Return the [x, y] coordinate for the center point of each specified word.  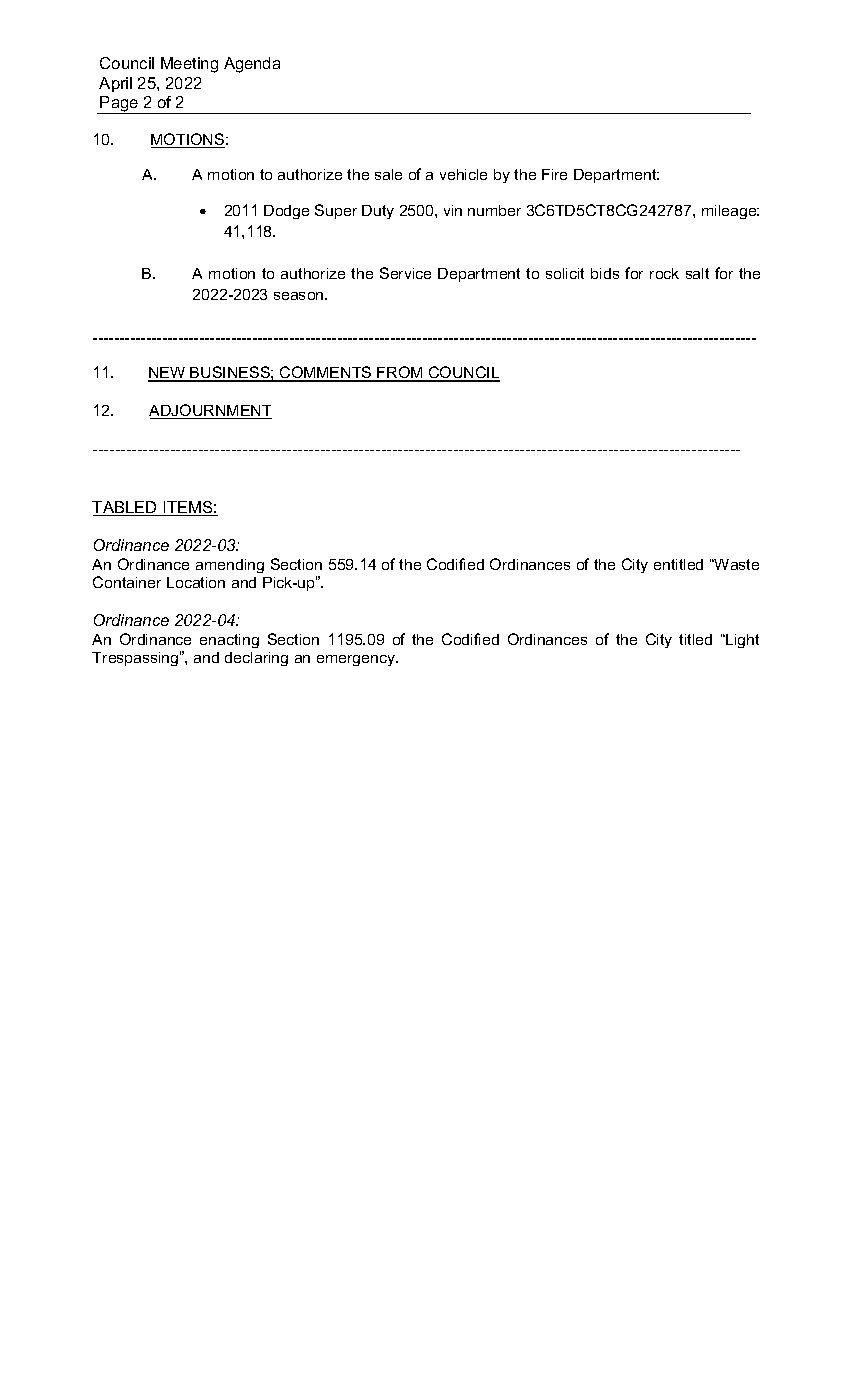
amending [230, 566]
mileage [730, 212]
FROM [400, 373]
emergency [357, 660]
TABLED [125, 508]
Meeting [189, 65]
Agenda [252, 65]
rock [664, 273]
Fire [554, 174]
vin [453, 210]
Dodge [286, 212]
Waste [736, 564]
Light [741, 641]
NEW [168, 374]
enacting [229, 641]
